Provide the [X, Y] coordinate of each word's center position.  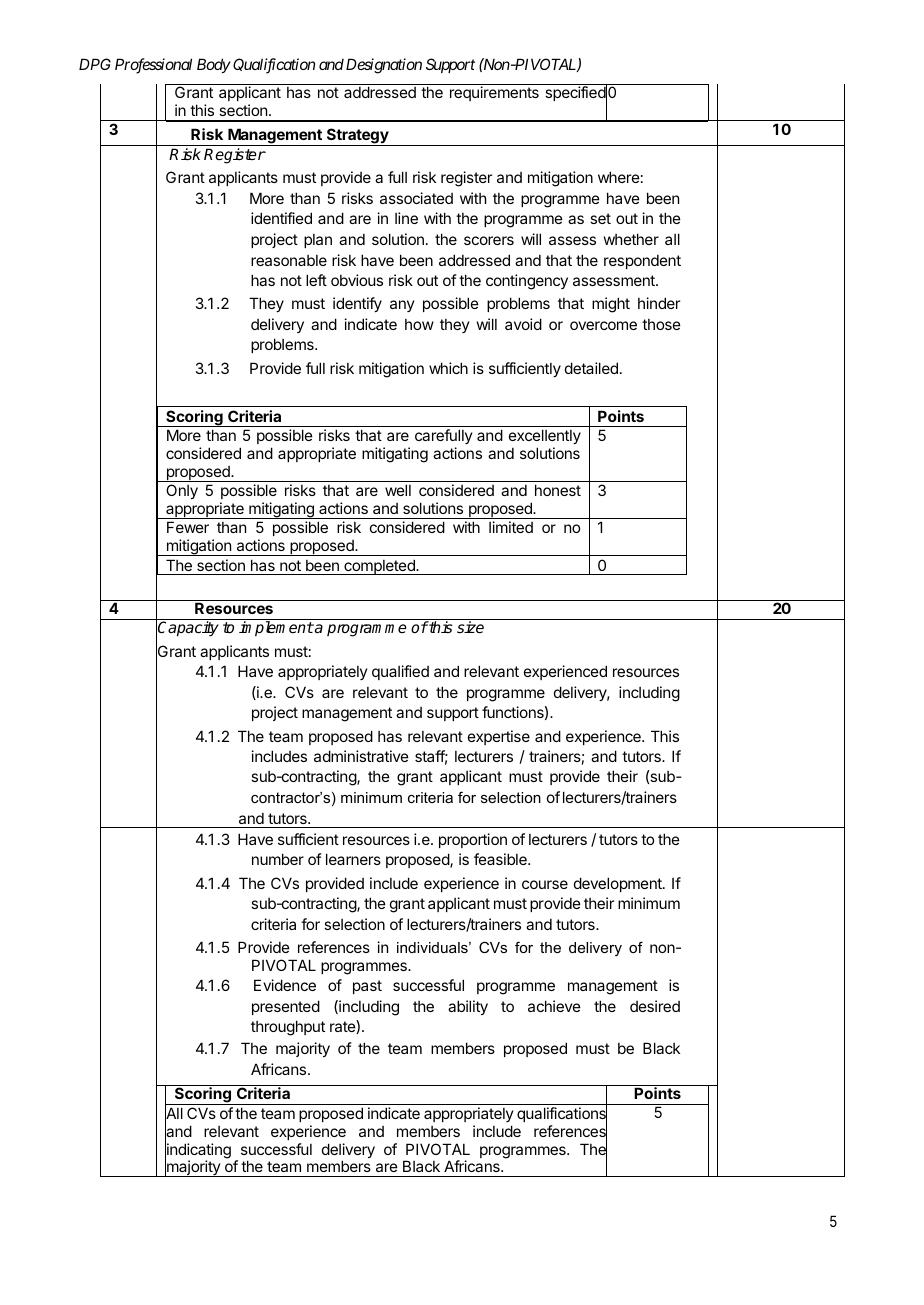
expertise [499, 737]
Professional [153, 66]
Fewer [188, 527]
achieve [554, 1006]
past [367, 987]
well [398, 490]
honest [558, 490]
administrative [361, 756]
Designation [384, 66]
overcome [603, 325]
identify [357, 304]
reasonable [289, 260]
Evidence [285, 985]
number [278, 859]
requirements [494, 93]
